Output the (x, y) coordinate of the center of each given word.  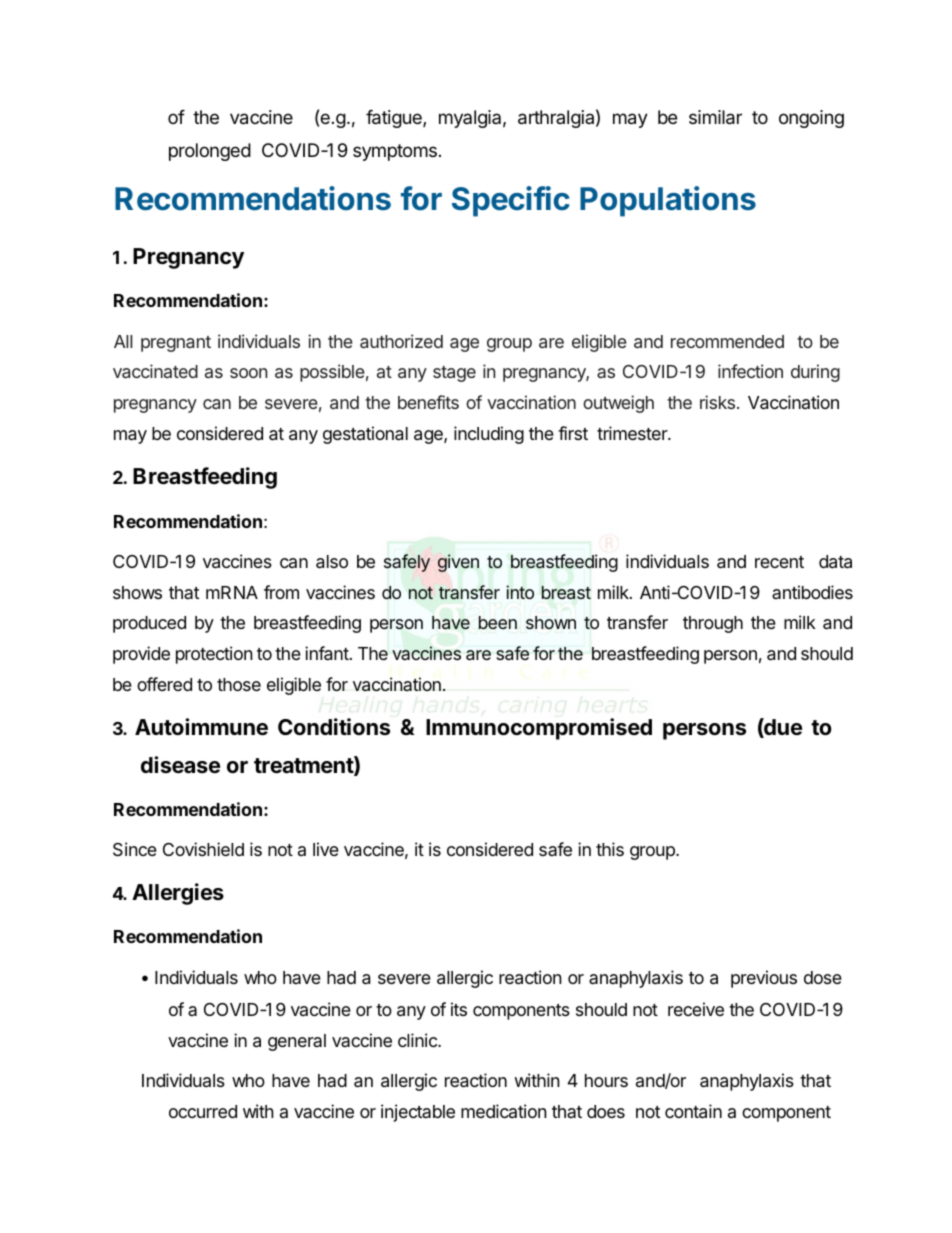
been (498, 622)
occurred (203, 1111)
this (610, 849)
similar (715, 117)
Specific (511, 201)
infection (750, 371)
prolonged (210, 152)
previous (764, 979)
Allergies (178, 894)
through (713, 624)
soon (248, 373)
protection (214, 655)
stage (454, 374)
